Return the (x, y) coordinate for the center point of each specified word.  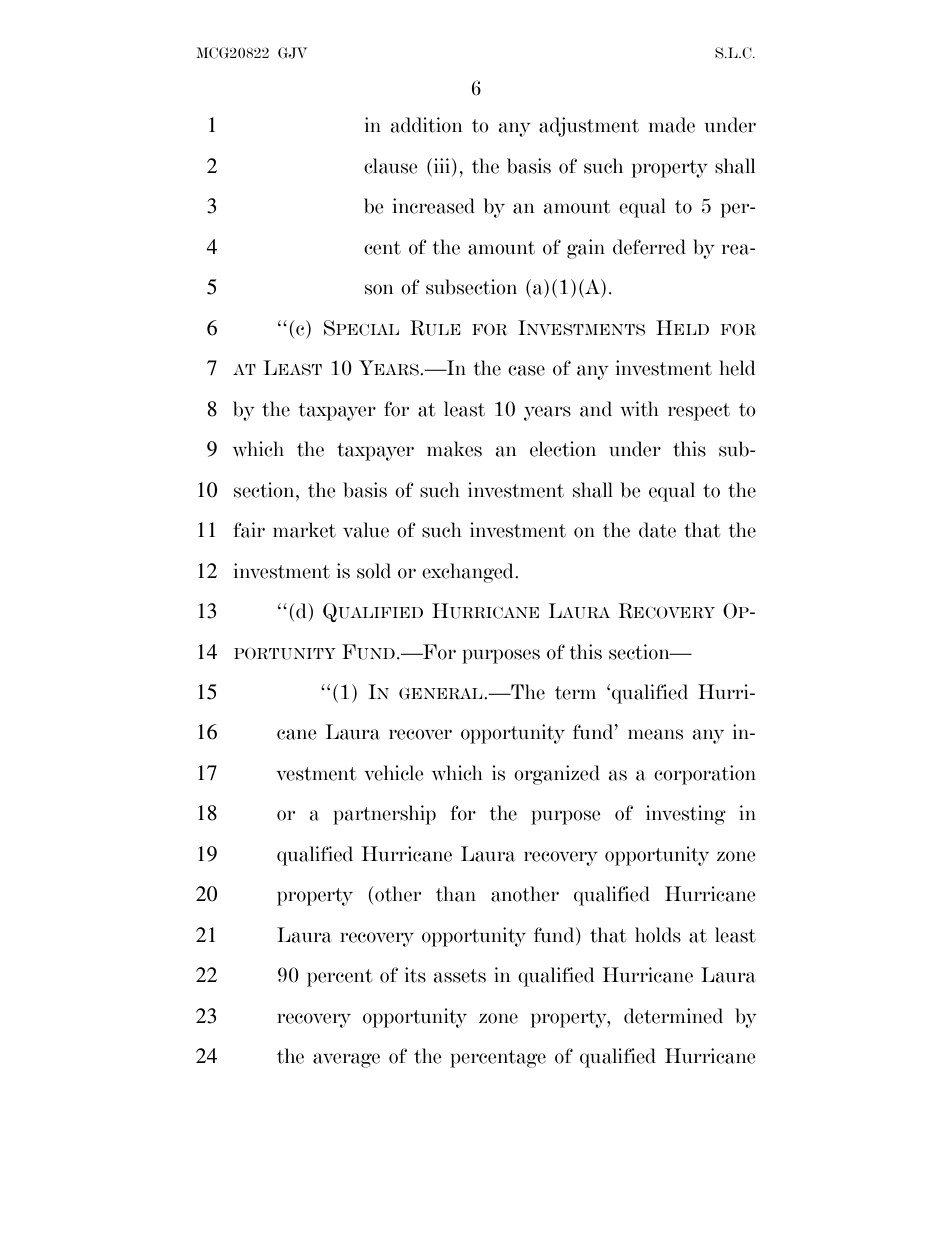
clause (391, 166)
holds (658, 935)
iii (442, 165)
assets (460, 976)
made (672, 125)
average (346, 1060)
